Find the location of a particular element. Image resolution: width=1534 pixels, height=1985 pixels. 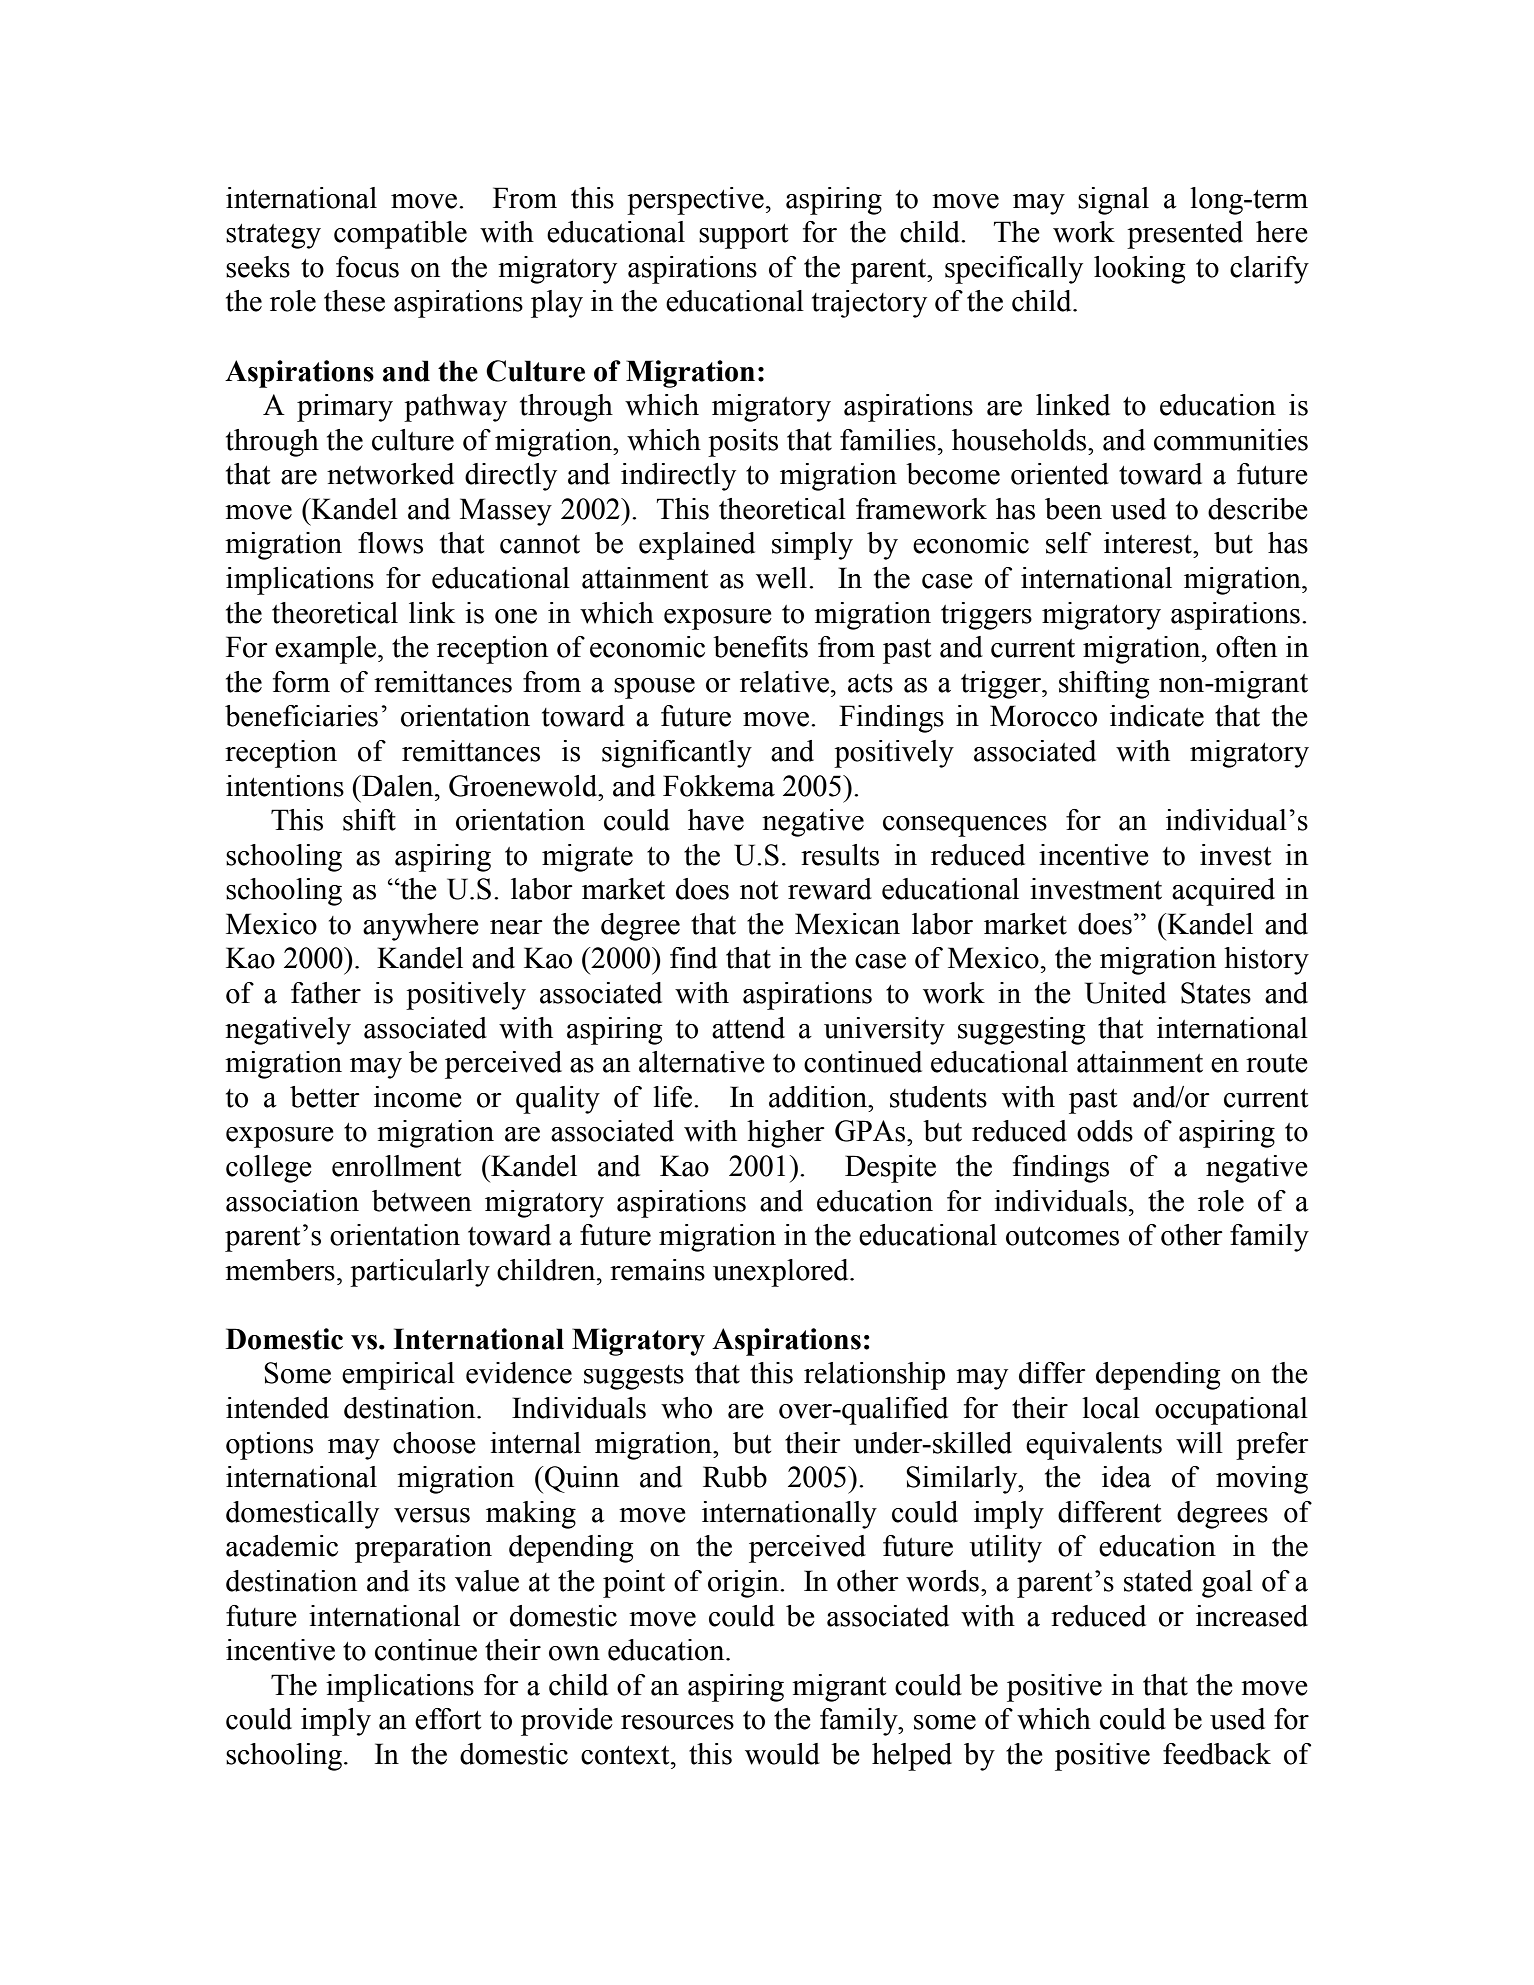

effort is located at coordinates (448, 1719).
